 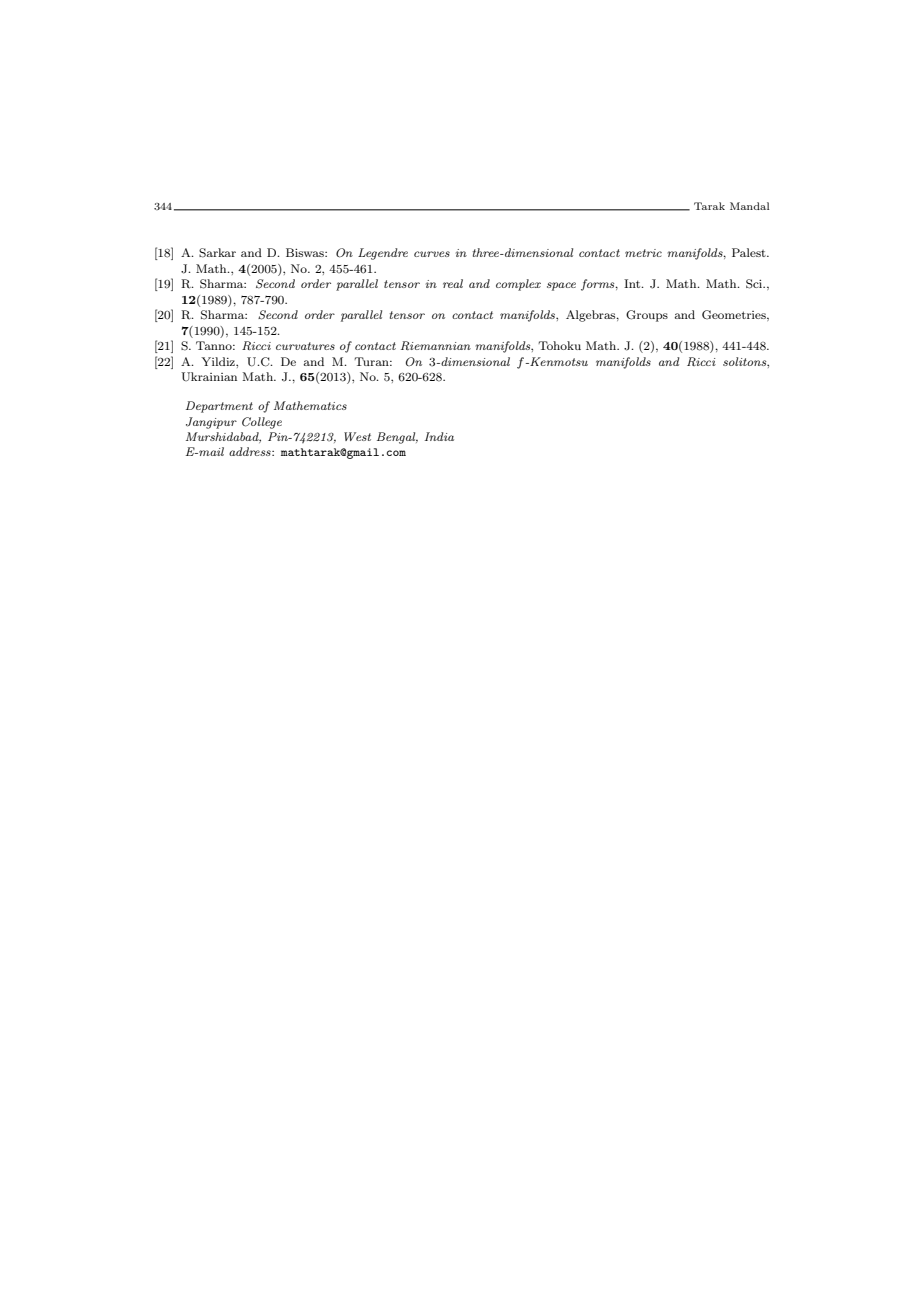 I want to click on address, so click(x=251, y=451).
